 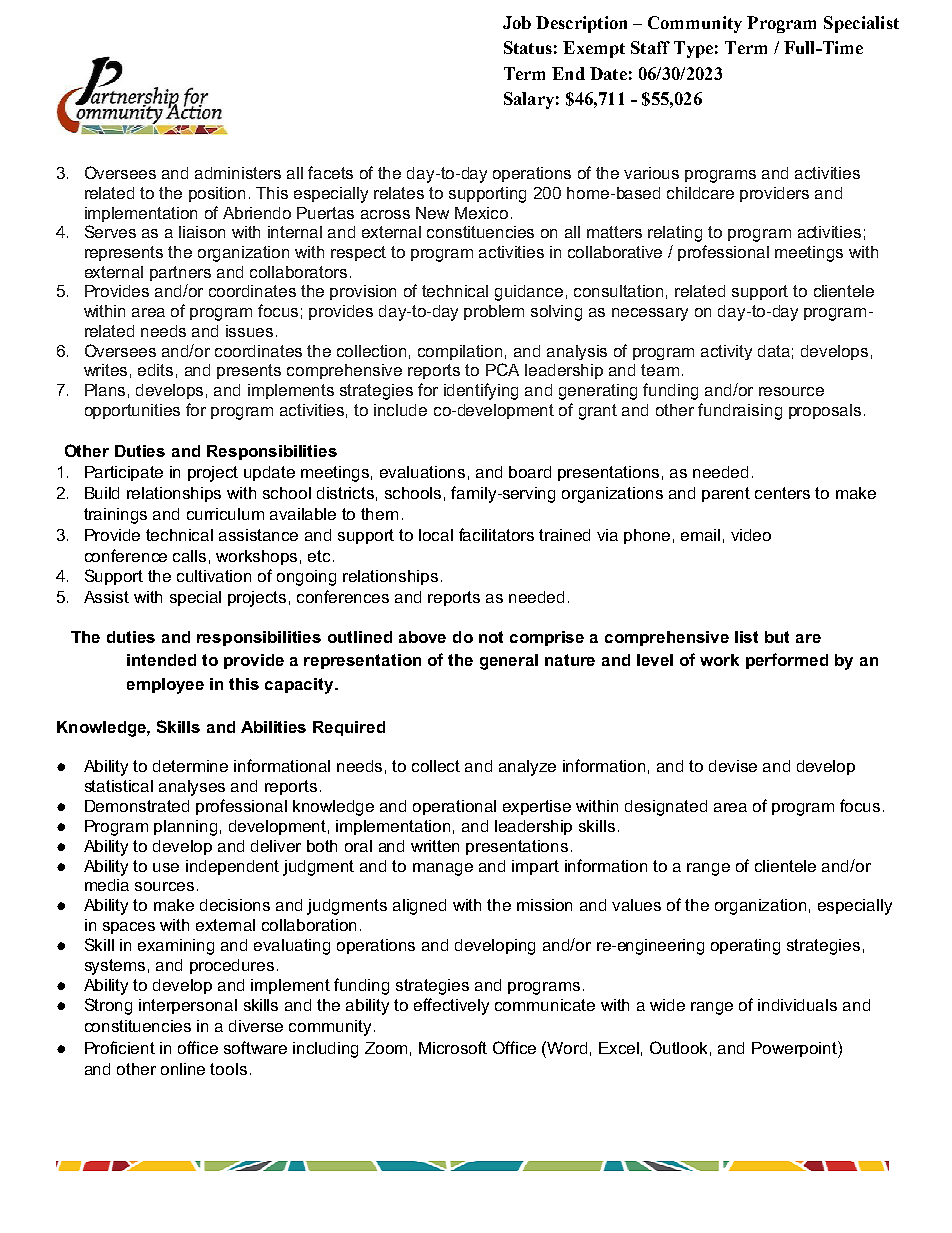 What do you see at coordinates (733, 766) in the document?
I see `devise` at bounding box center [733, 766].
